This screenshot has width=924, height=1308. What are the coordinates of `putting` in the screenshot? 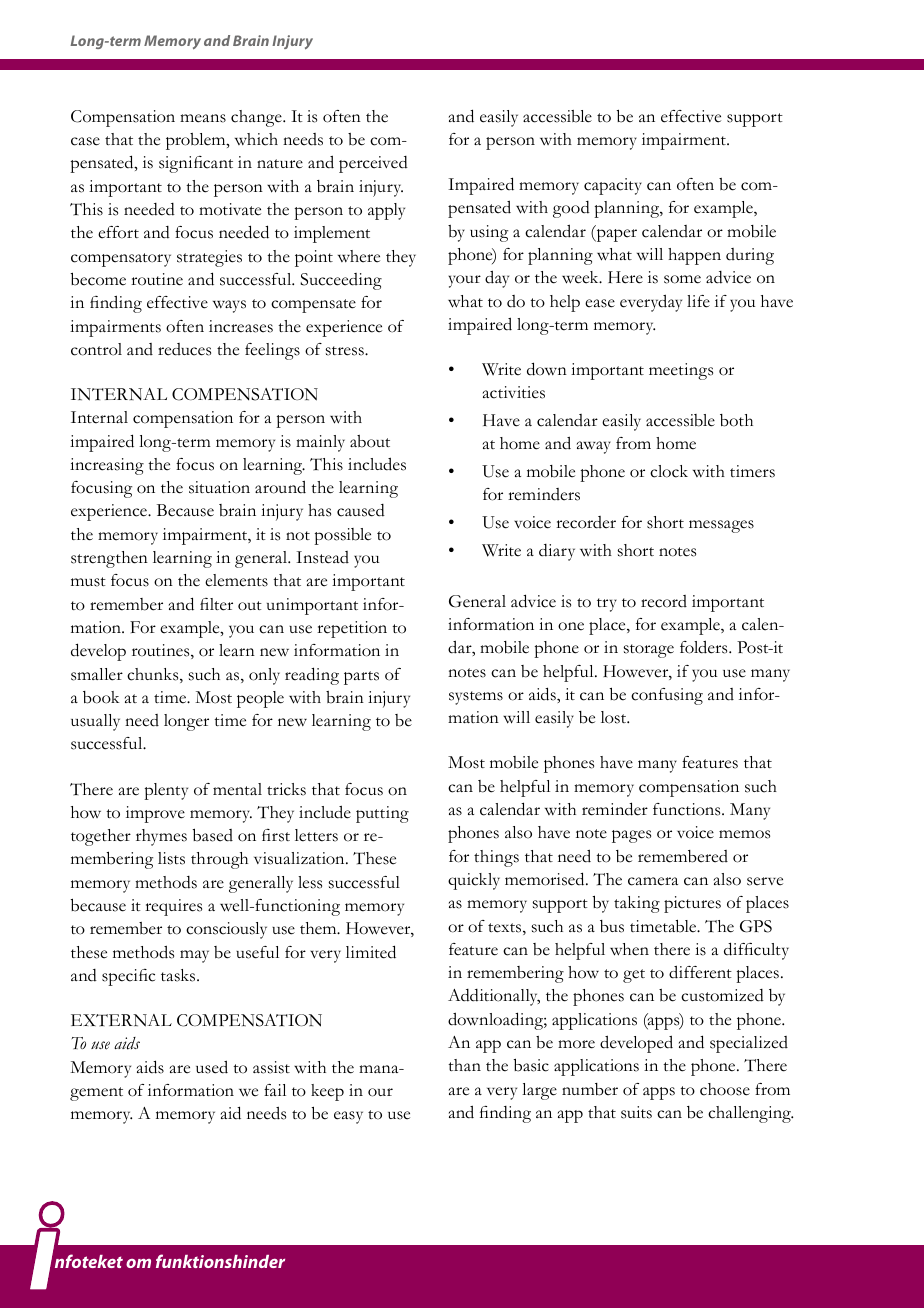 It's located at (382, 814).
